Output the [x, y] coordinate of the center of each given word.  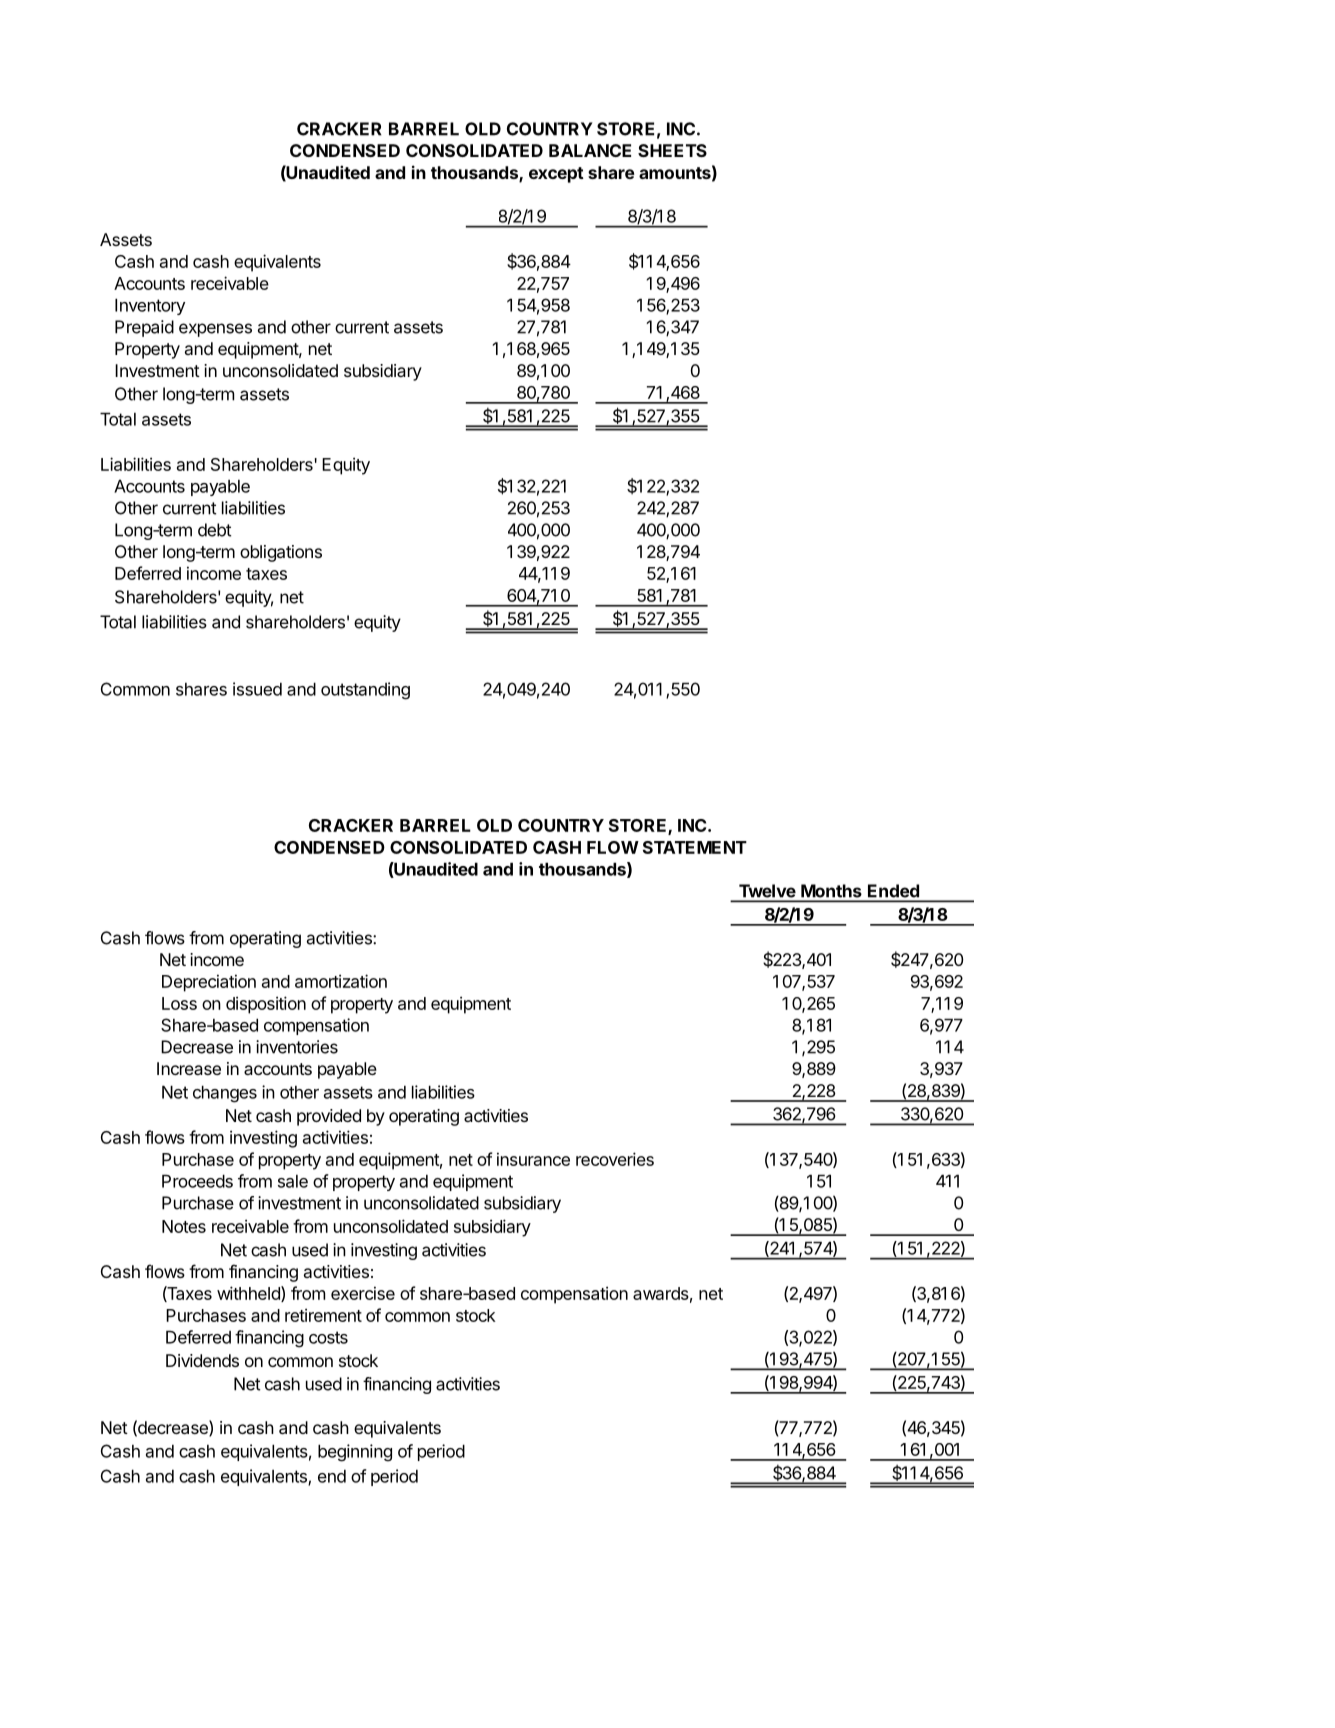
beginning [355, 1453]
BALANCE [590, 150]
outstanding [365, 691]
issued [257, 689]
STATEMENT [695, 847]
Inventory [150, 306]
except [556, 175]
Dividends [202, 1360]
